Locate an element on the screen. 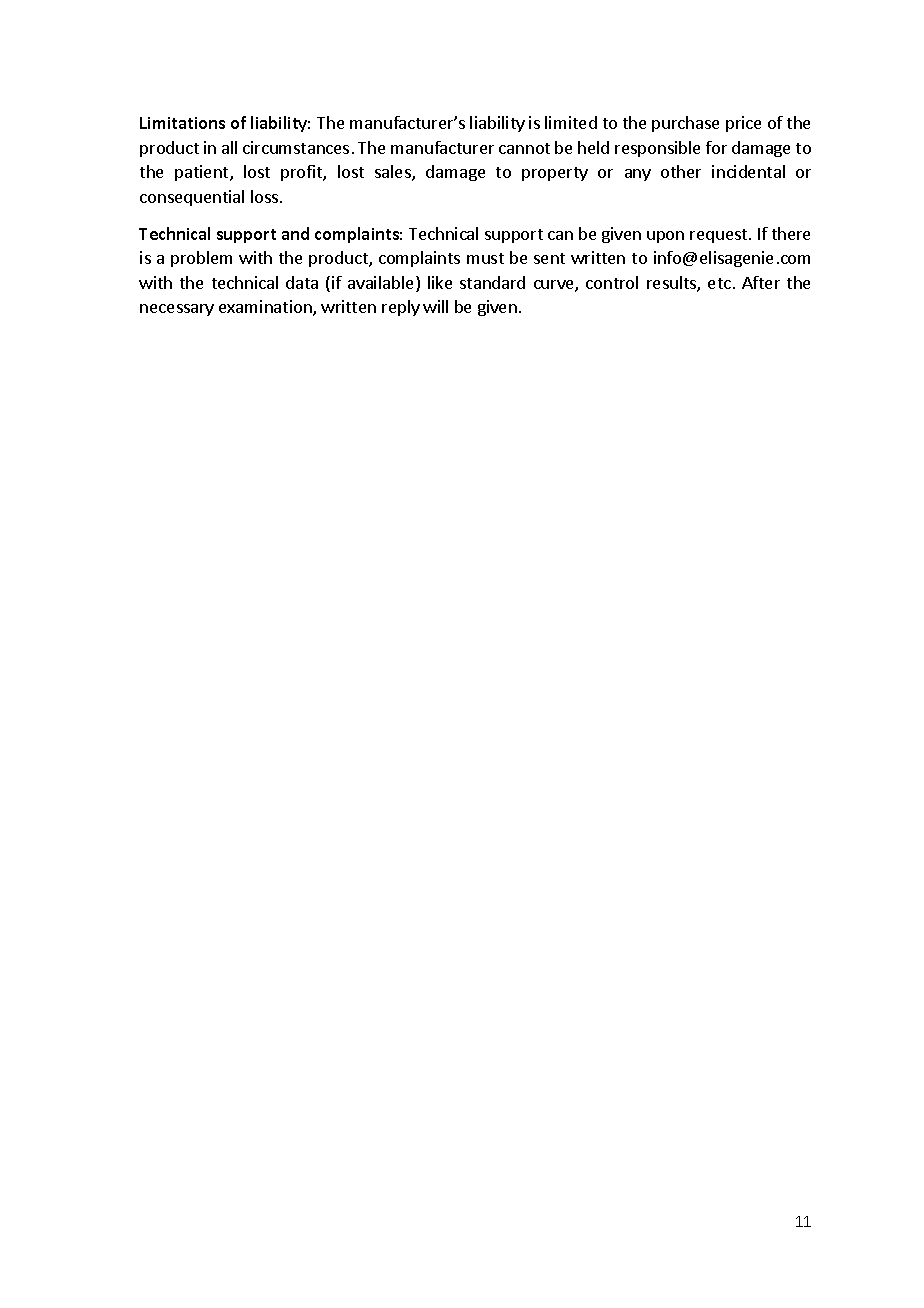  price is located at coordinates (743, 124).
